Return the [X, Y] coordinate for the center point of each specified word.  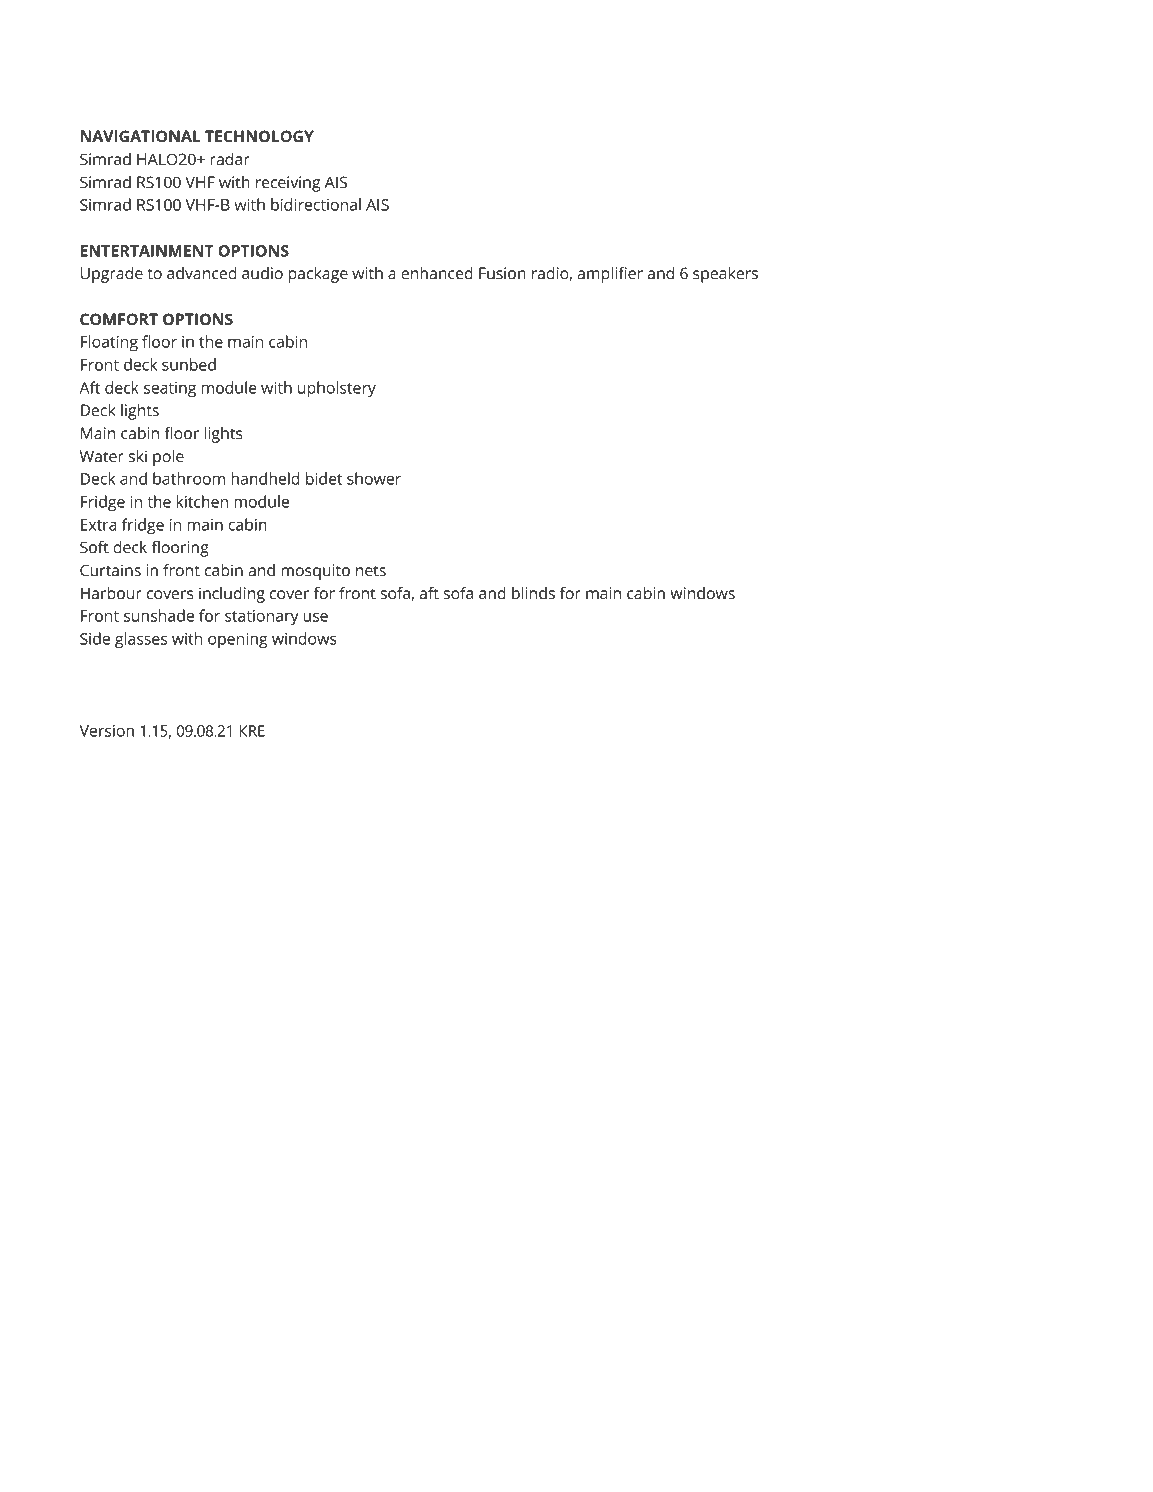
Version [106, 731]
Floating [109, 343]
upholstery [337, 389]
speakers [725, 275]
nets [371, 571]
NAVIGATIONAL [141, 136]
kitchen [202, 501]
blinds [533, 593]
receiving [288, 184]
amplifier [610, 275]
